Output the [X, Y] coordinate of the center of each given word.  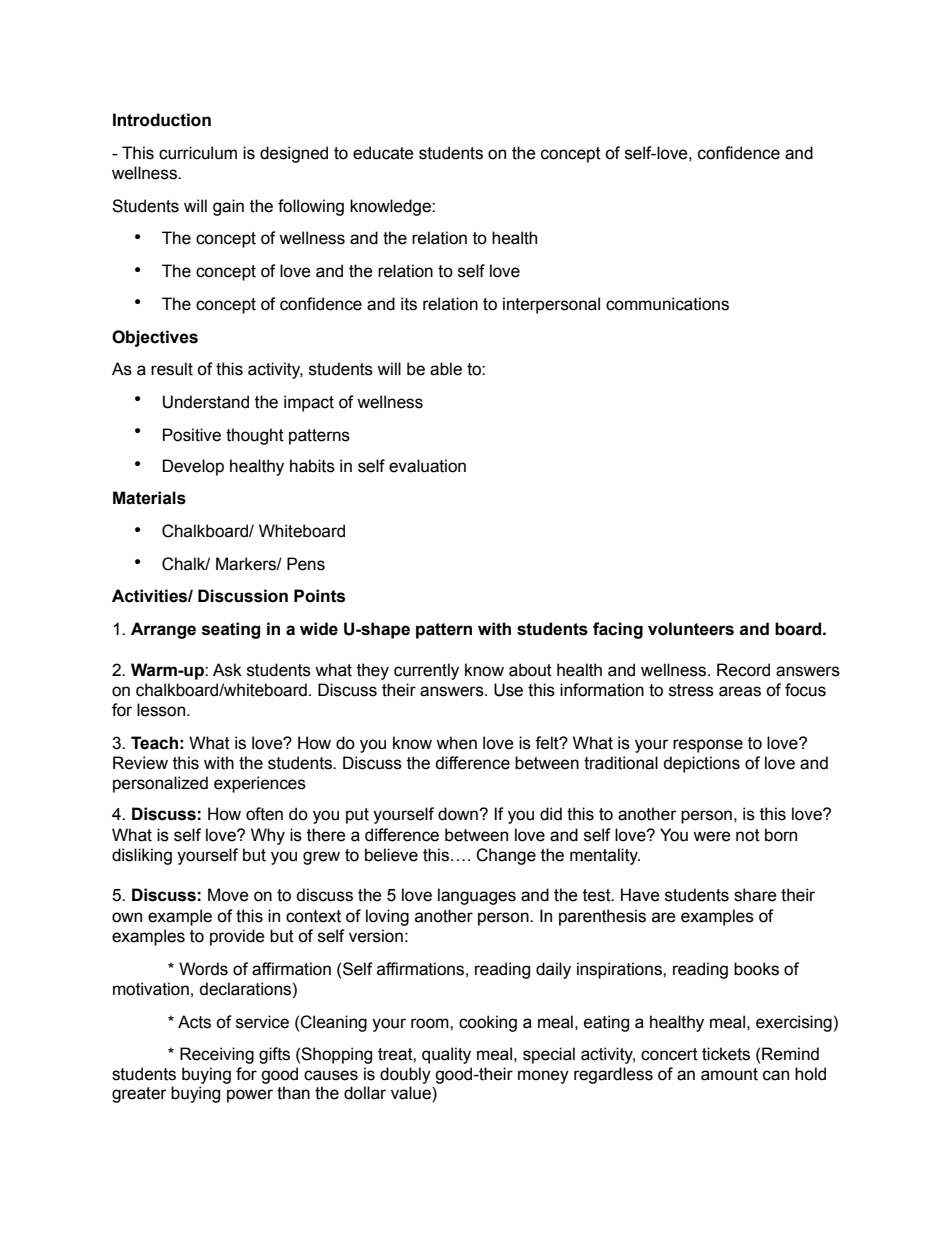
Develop [193, 467]
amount [729, 1074]
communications [667, 304]
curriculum [198, 153]
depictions [701, 764]
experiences [260, 784]
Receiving [217, 1055]
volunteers [691, 629]
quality [446, 1055]
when [456, 743]
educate [383, 153]
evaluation [427, 466]
